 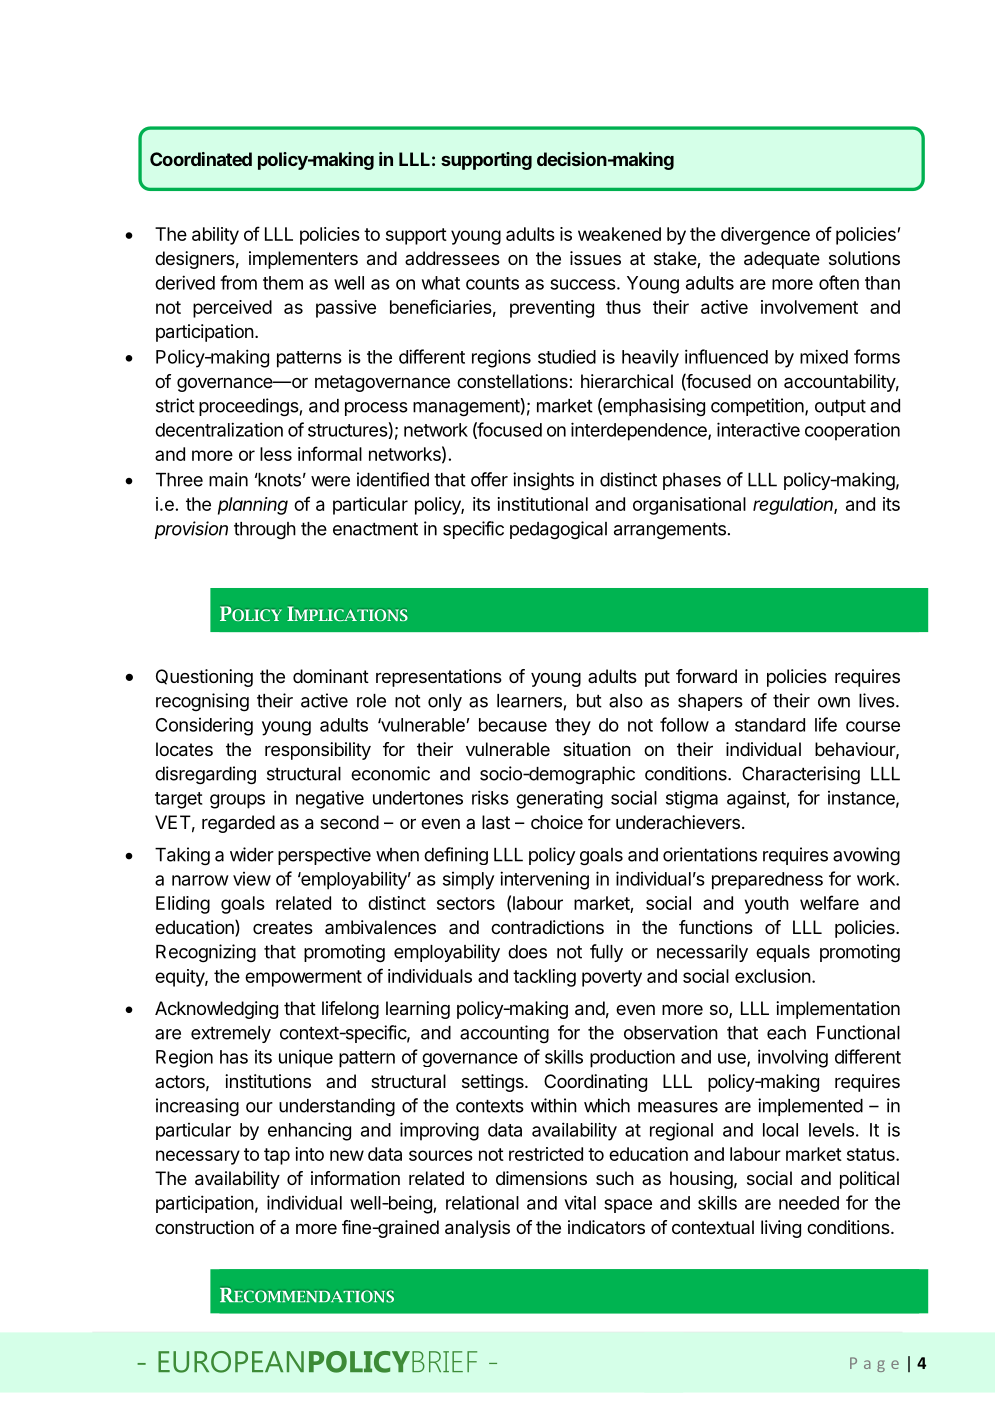 What do you see at coordinates (529, 701) in the image?
I see `learners` at bounding box center [529, 701].
